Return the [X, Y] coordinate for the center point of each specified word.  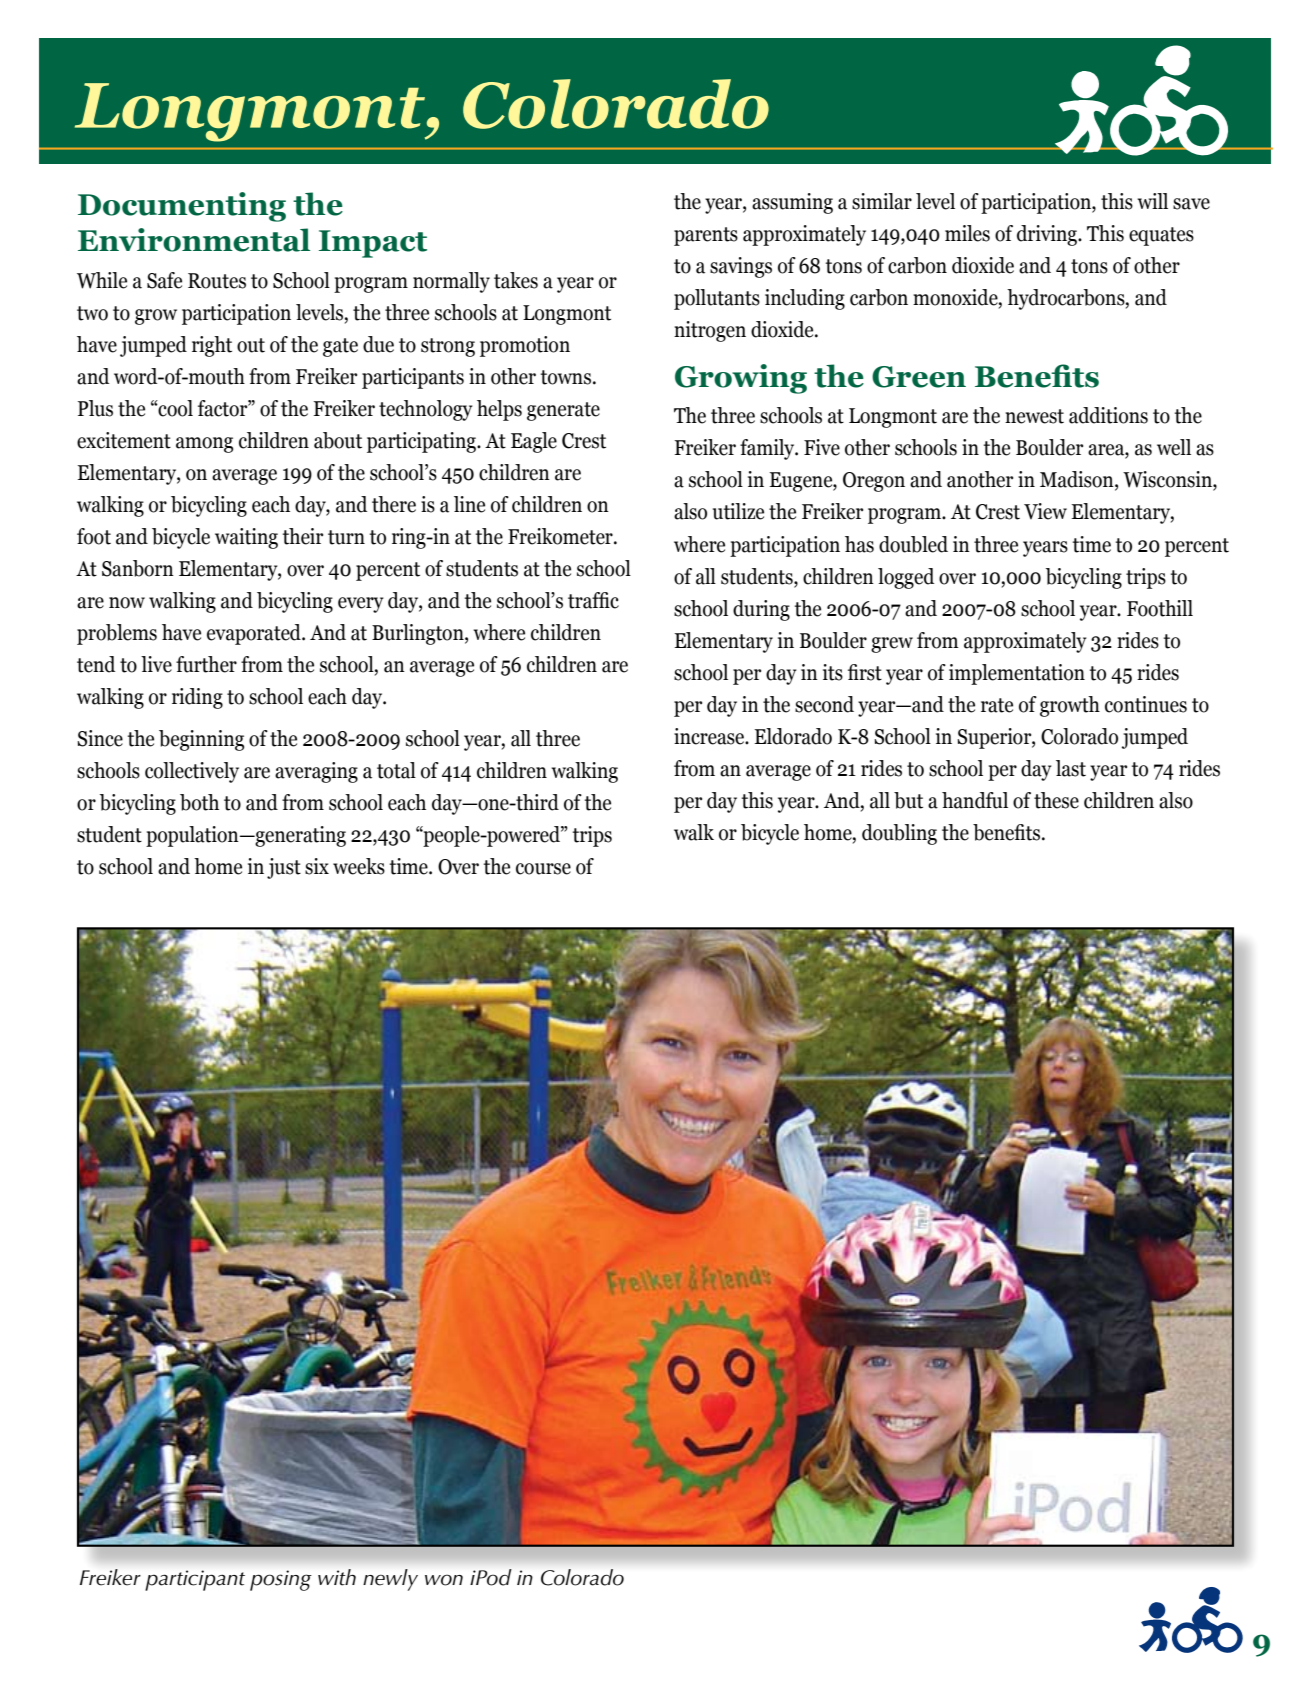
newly [390, 1580]
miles [967, 233]
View [1045, 511]
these [1056, 800]
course [543, 869]
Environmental [194, 240]
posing [281, 1580]
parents [706, 236]
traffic [593, 600]
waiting [246, 538]
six [317, 866]
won [444, 1580]
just [284, 868]
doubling [899, 834]
